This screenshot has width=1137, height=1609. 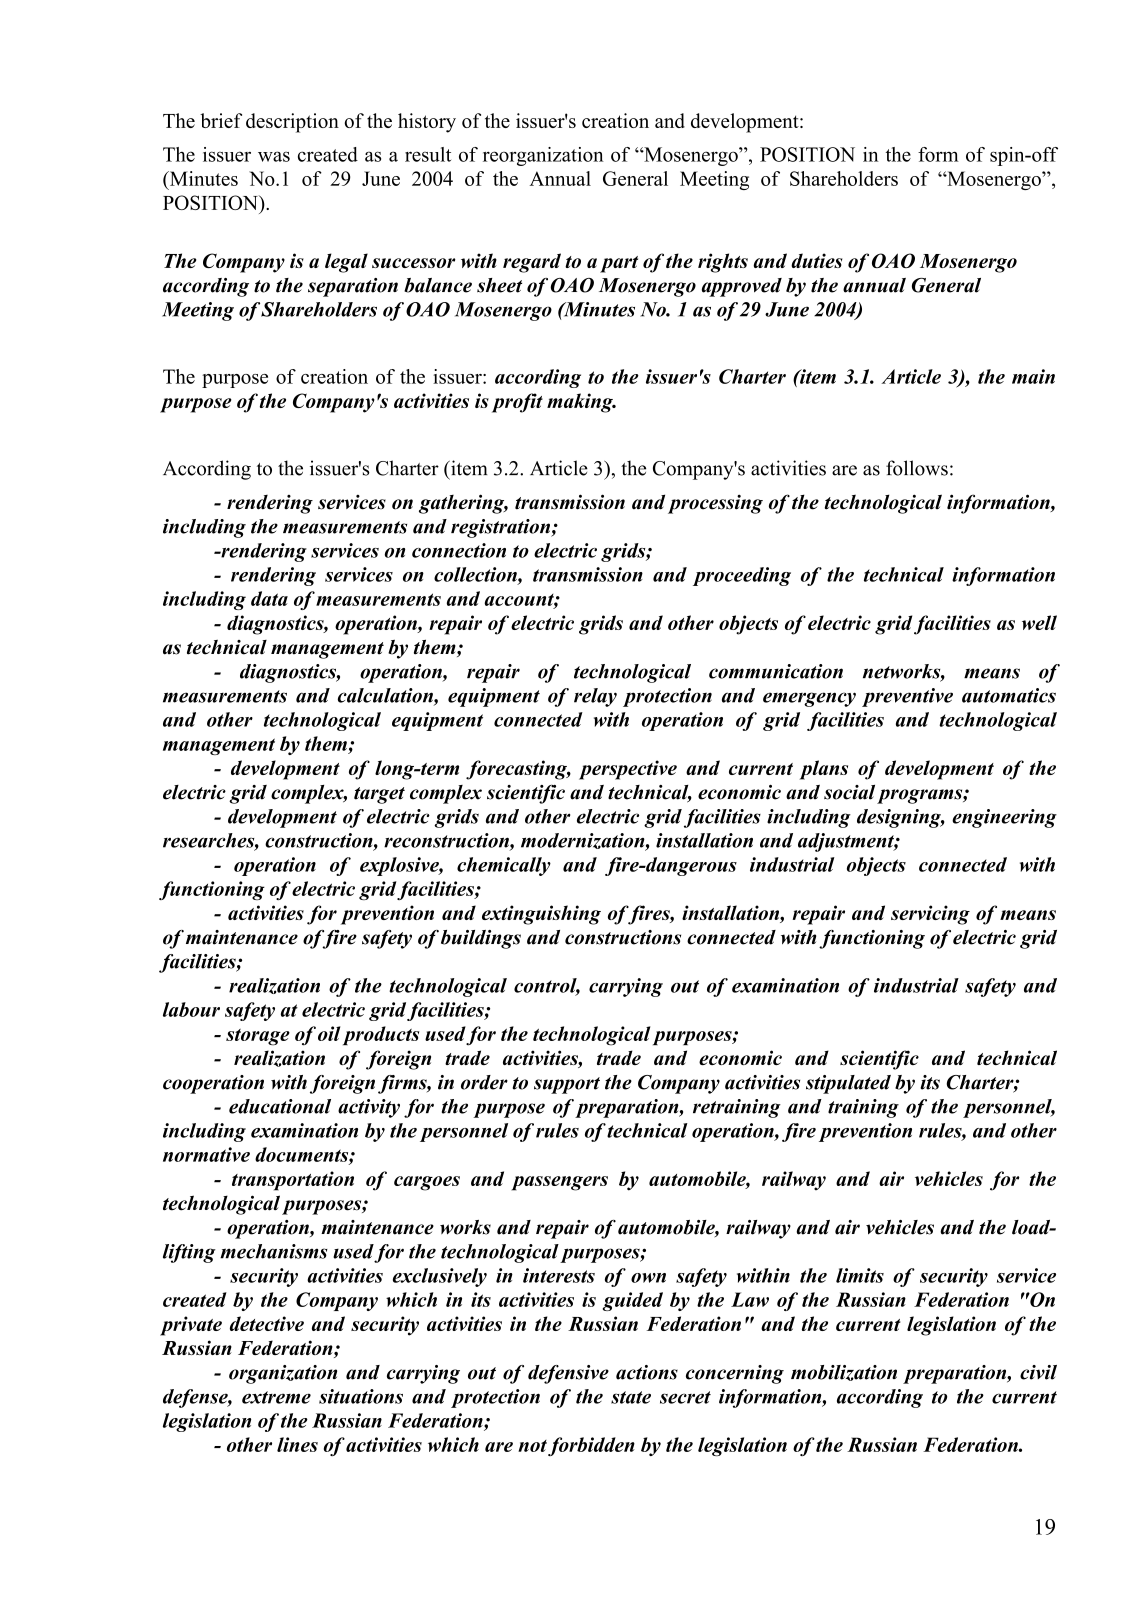 What do you see at coordinates (541, 915) in the screenshot?
I see `extinguishing` at bounding box center [541, 915].
